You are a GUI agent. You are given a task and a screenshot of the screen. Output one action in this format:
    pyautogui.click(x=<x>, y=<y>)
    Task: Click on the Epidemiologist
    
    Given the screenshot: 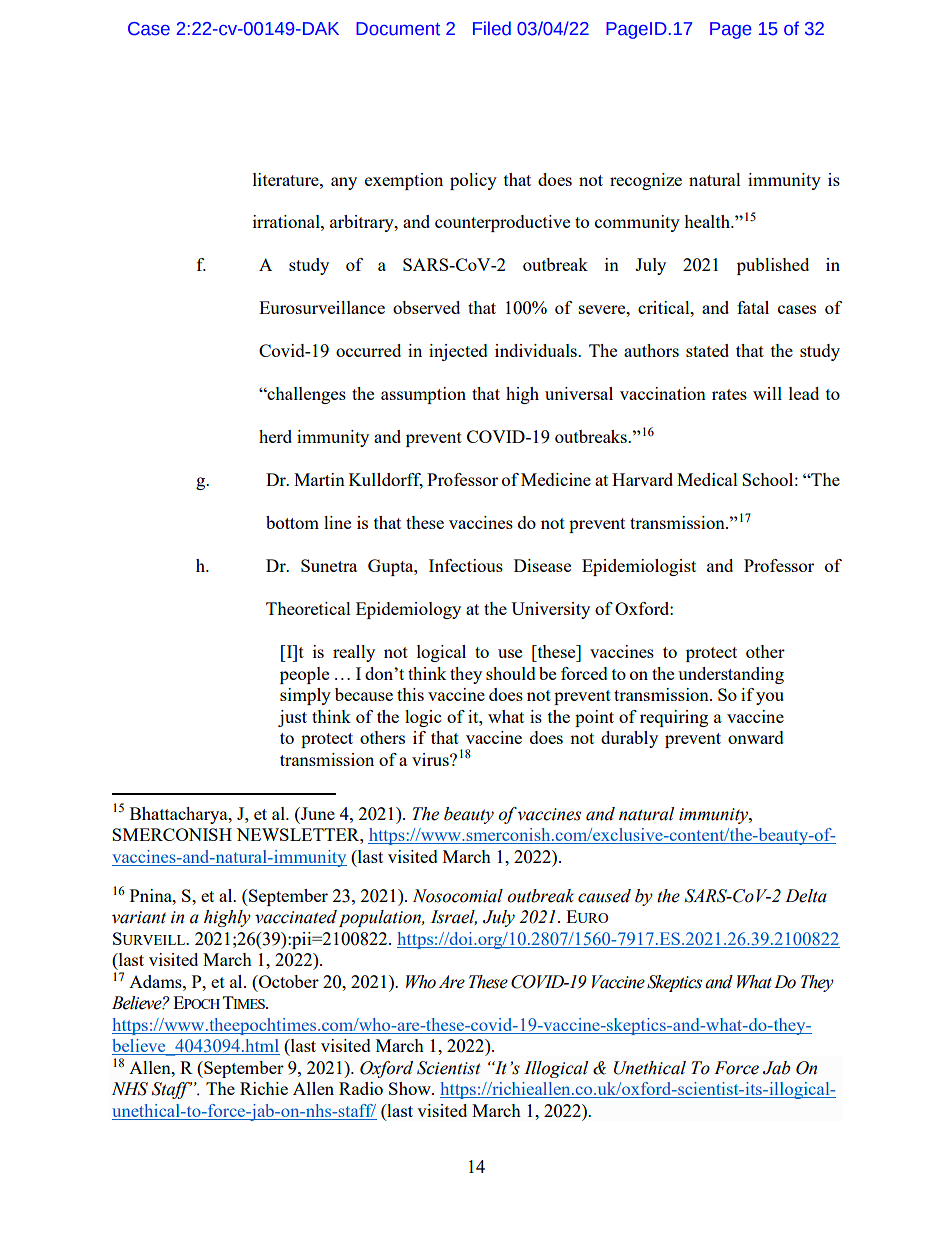 What is the action you would take?
    pyautogui.click(x=639, y=567)
